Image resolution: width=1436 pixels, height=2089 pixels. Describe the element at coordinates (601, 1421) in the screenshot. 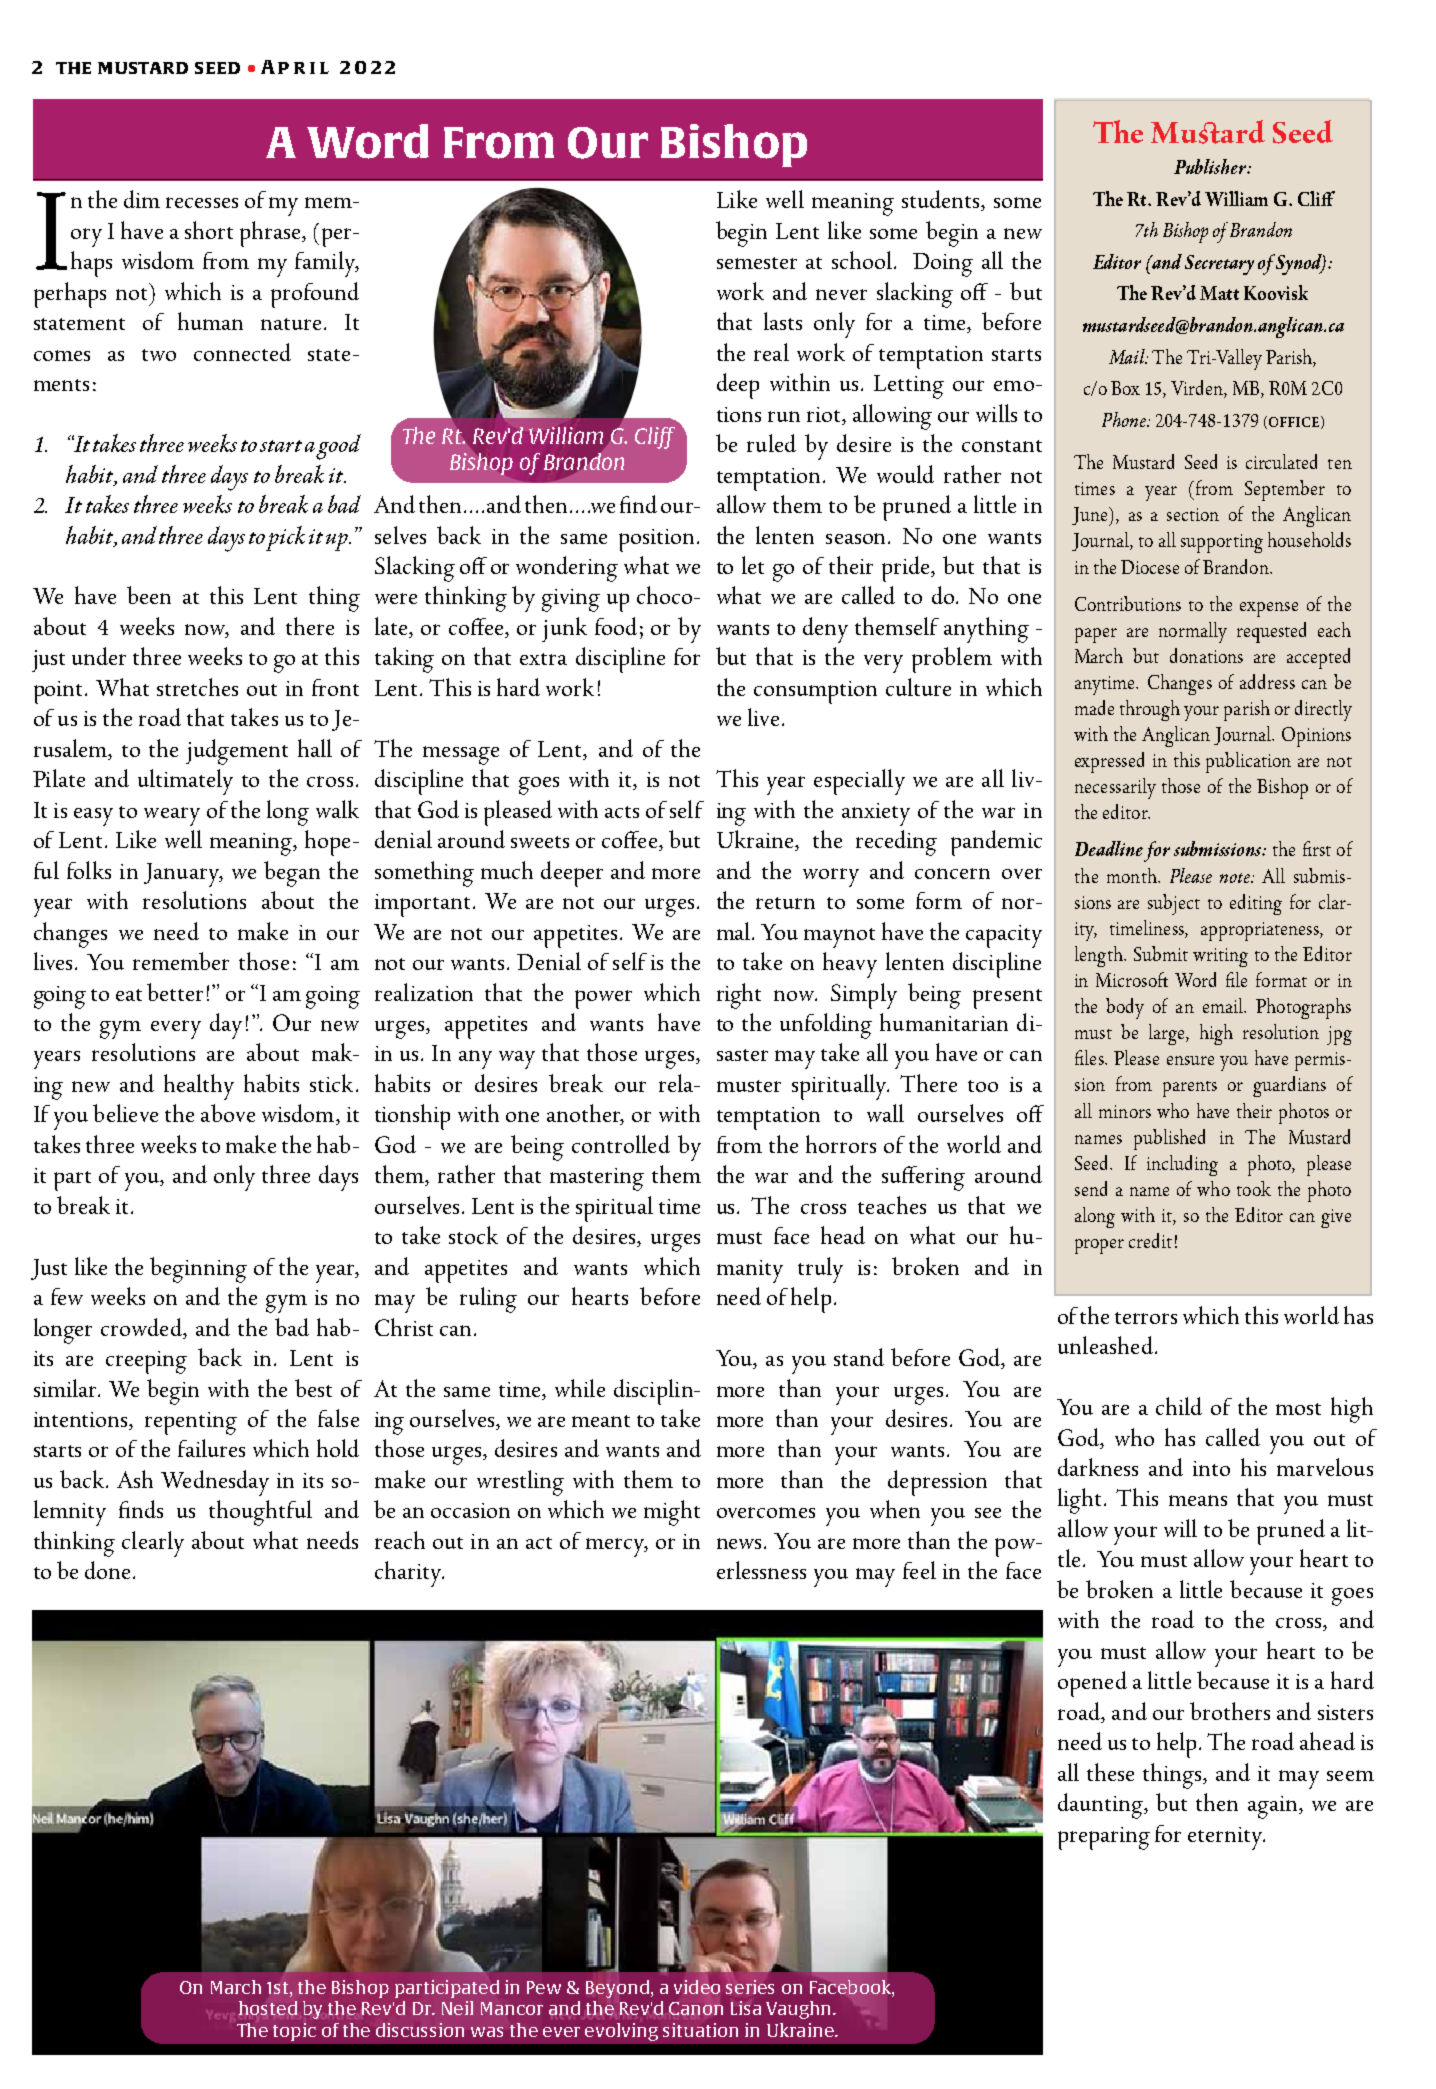

I see `meant` at that location.
